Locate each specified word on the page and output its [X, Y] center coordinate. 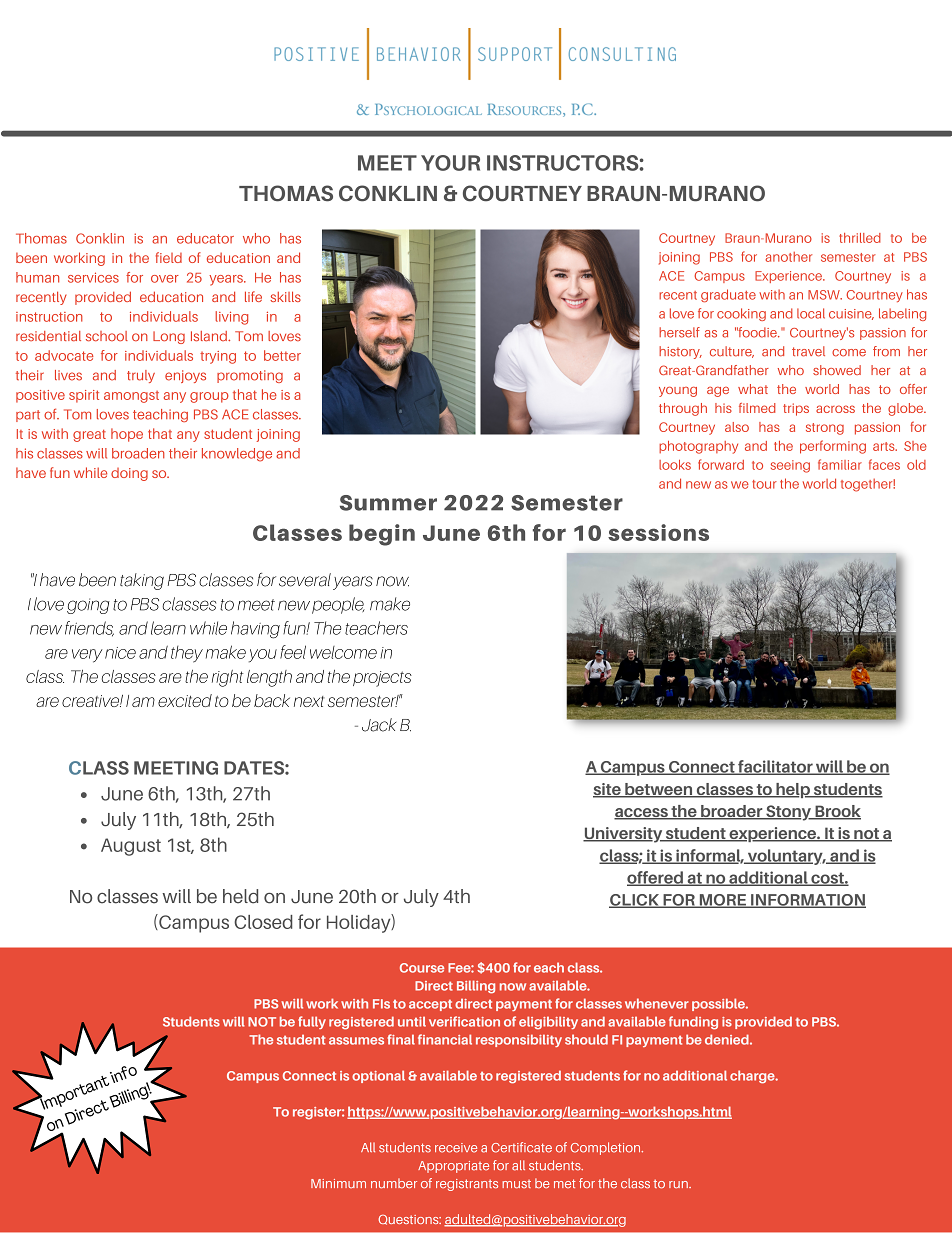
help [793, 790]
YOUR [450, 163]
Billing [476, 987]
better [282, 355]
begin [382, 535]
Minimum [338, 1183]
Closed [263, 922]
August [131, 847]
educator [205, 238]
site [608, 790]
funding [693, 1023]
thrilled [860, 238]
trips [796, 409]
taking [142, 581]
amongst [131, 397]
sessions [658, 532]
